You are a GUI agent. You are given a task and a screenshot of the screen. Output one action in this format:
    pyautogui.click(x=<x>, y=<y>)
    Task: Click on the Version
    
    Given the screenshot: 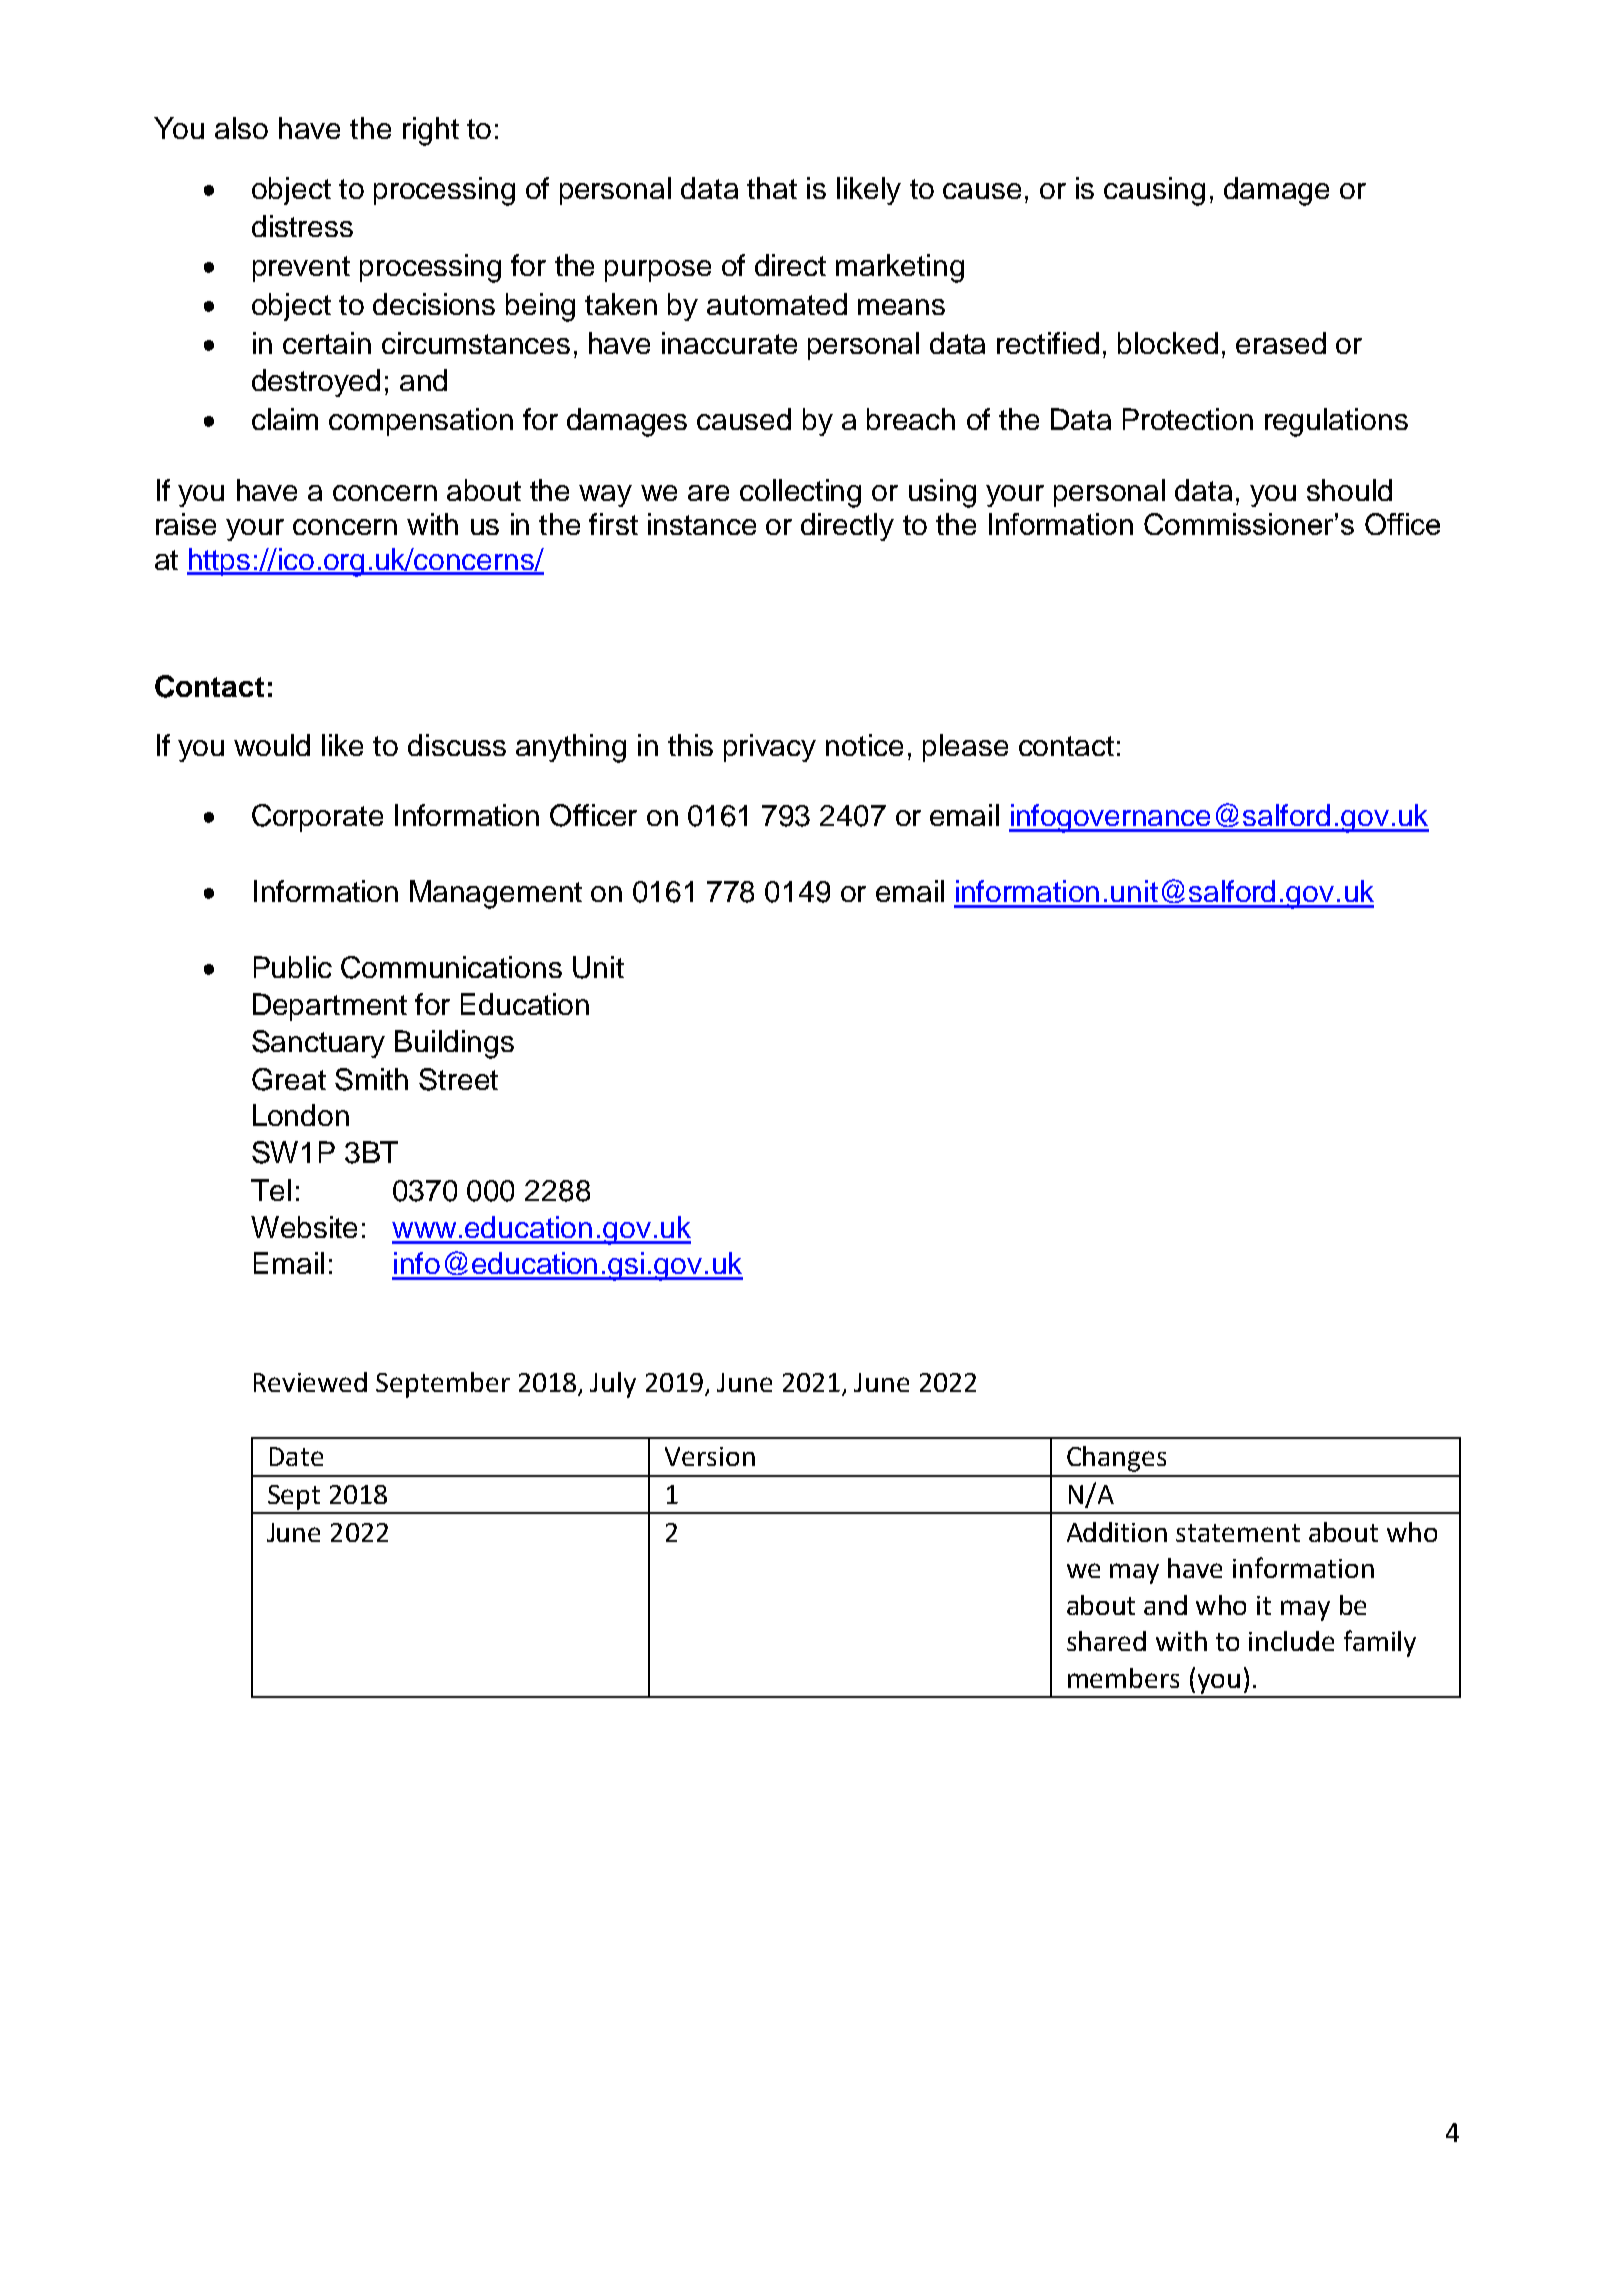 What is the action you would take?
    pyautogui.click(x=710, y=1456)
